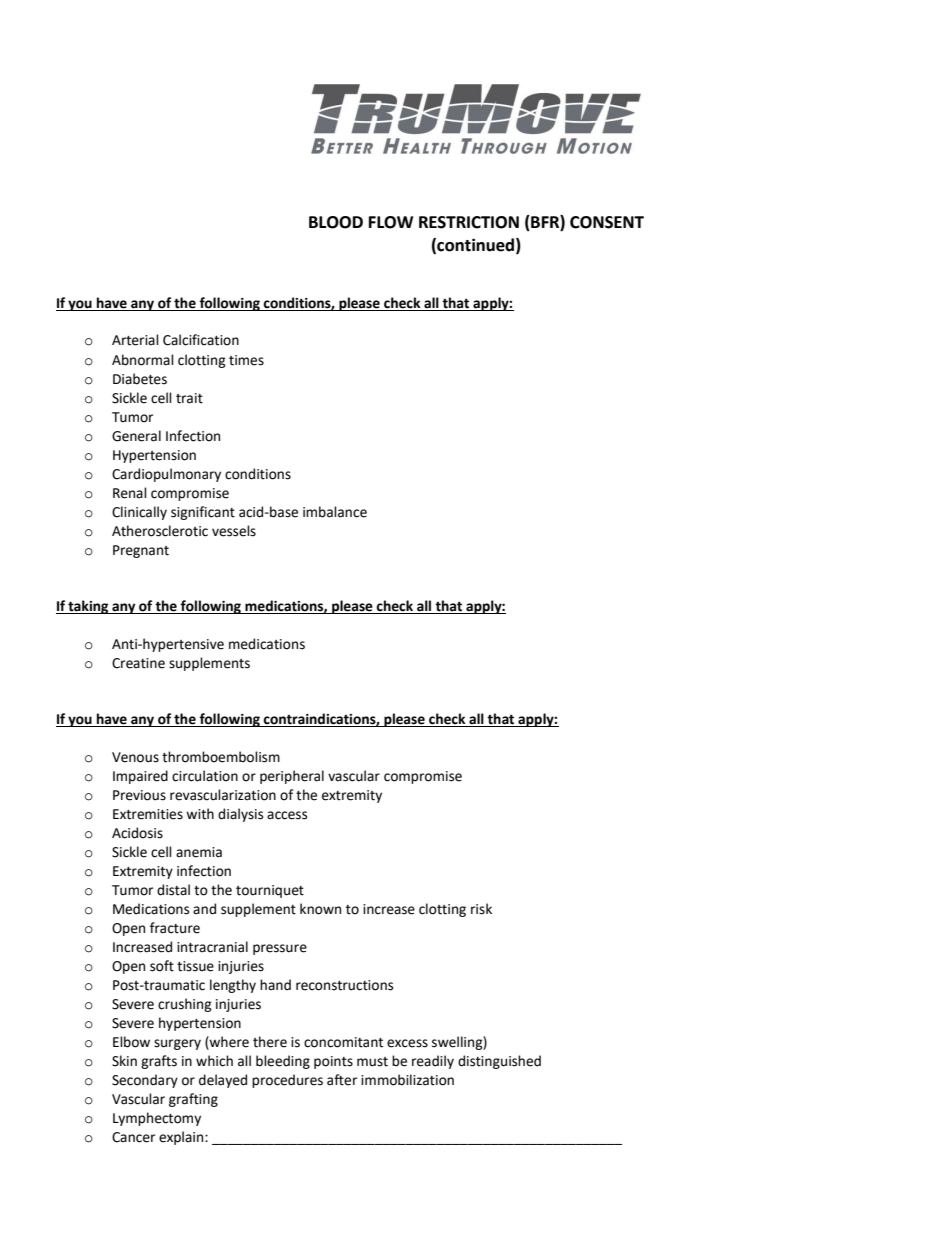 This screenshot has height=1233, width=952. I want to click on BLOOD, so click(336, 222).
